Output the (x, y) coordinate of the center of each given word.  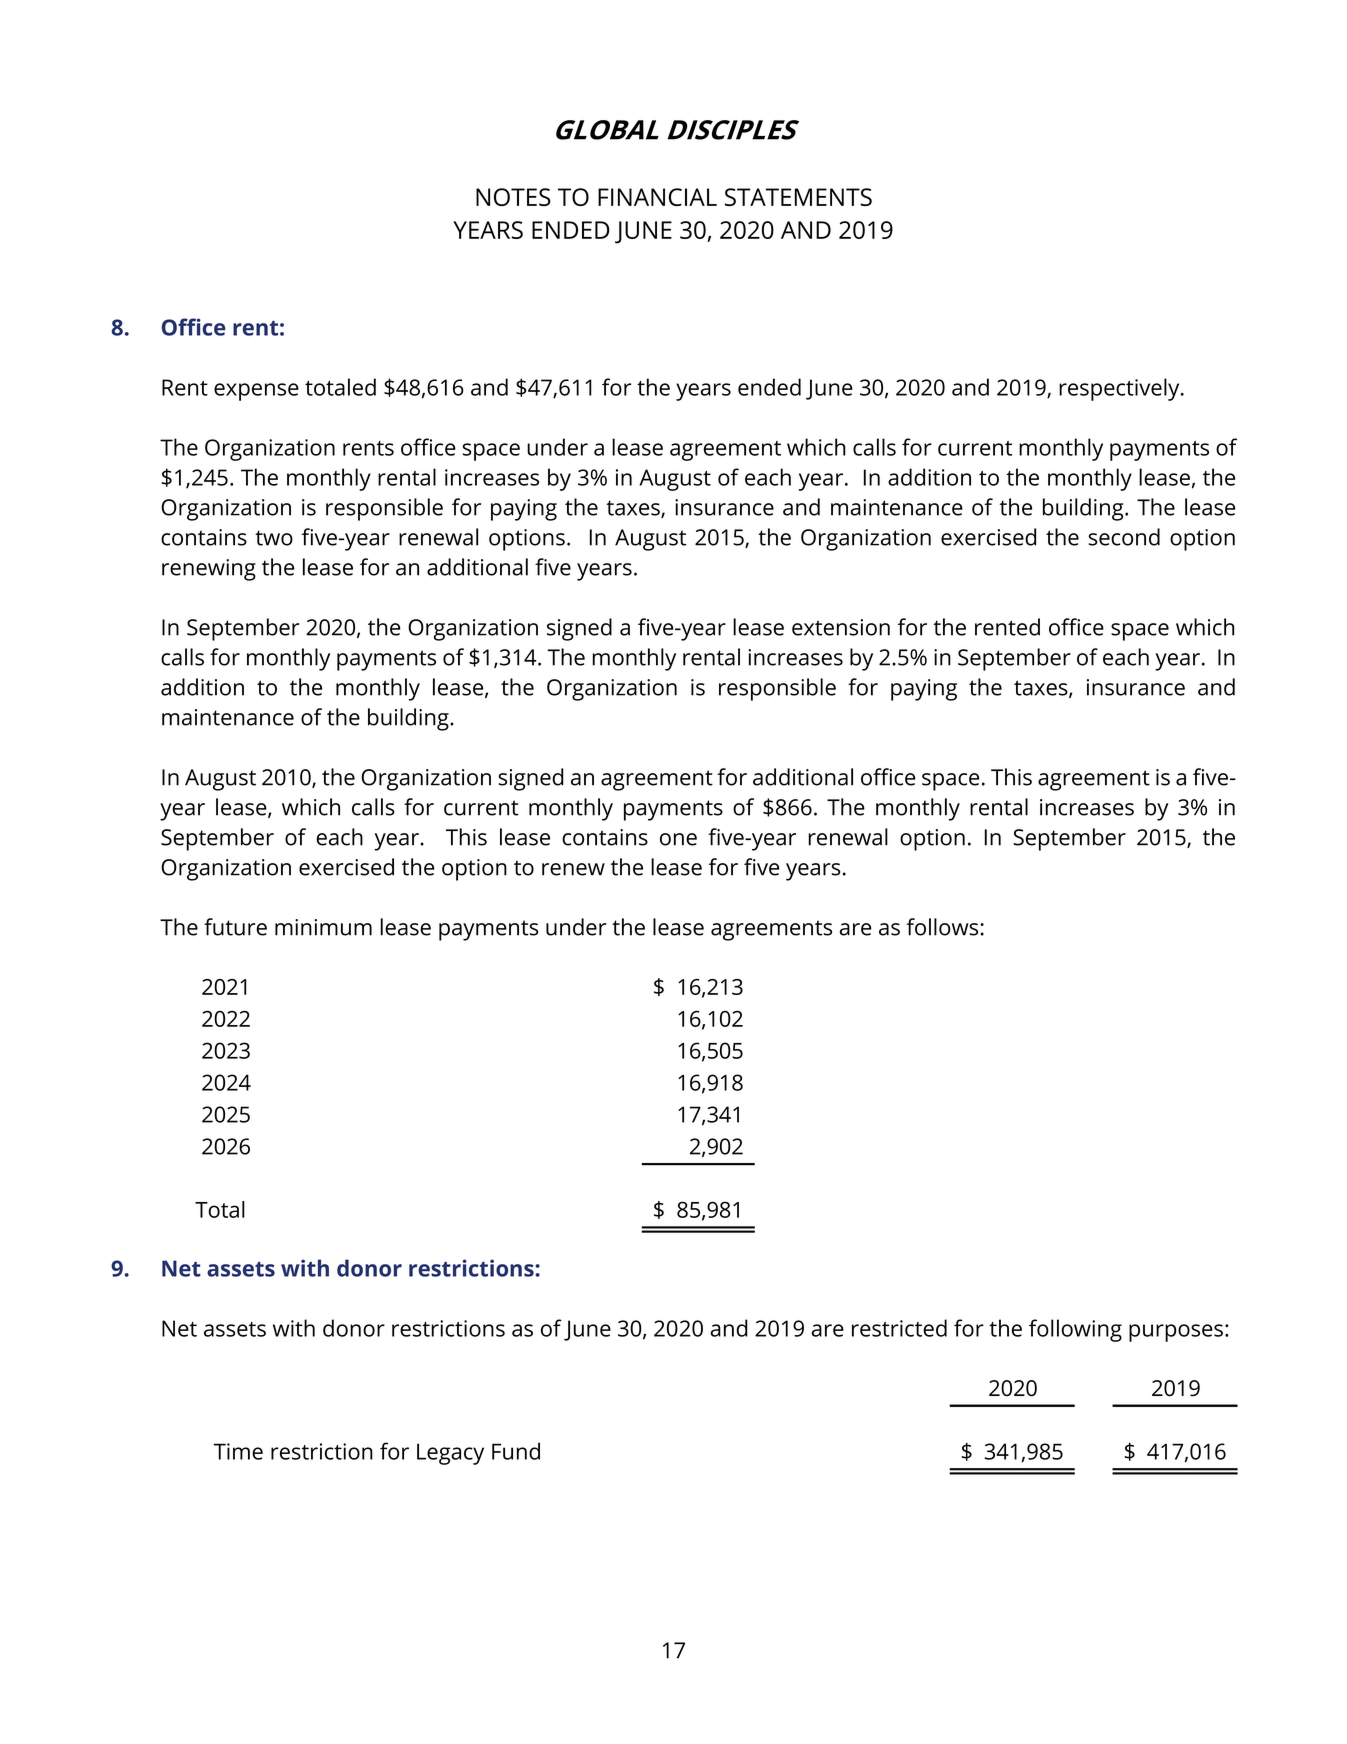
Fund (516, 1451)
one (678, 839)
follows (943, 927)
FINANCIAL (657, 197)
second (1124, 537)
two (274, 538)
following (1075, 1330)
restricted (899, 1328)
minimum (323, 927)
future (235, 927)
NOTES (513, 197)
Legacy (450, 1454)
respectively (1120, 389)
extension (841, 627)
